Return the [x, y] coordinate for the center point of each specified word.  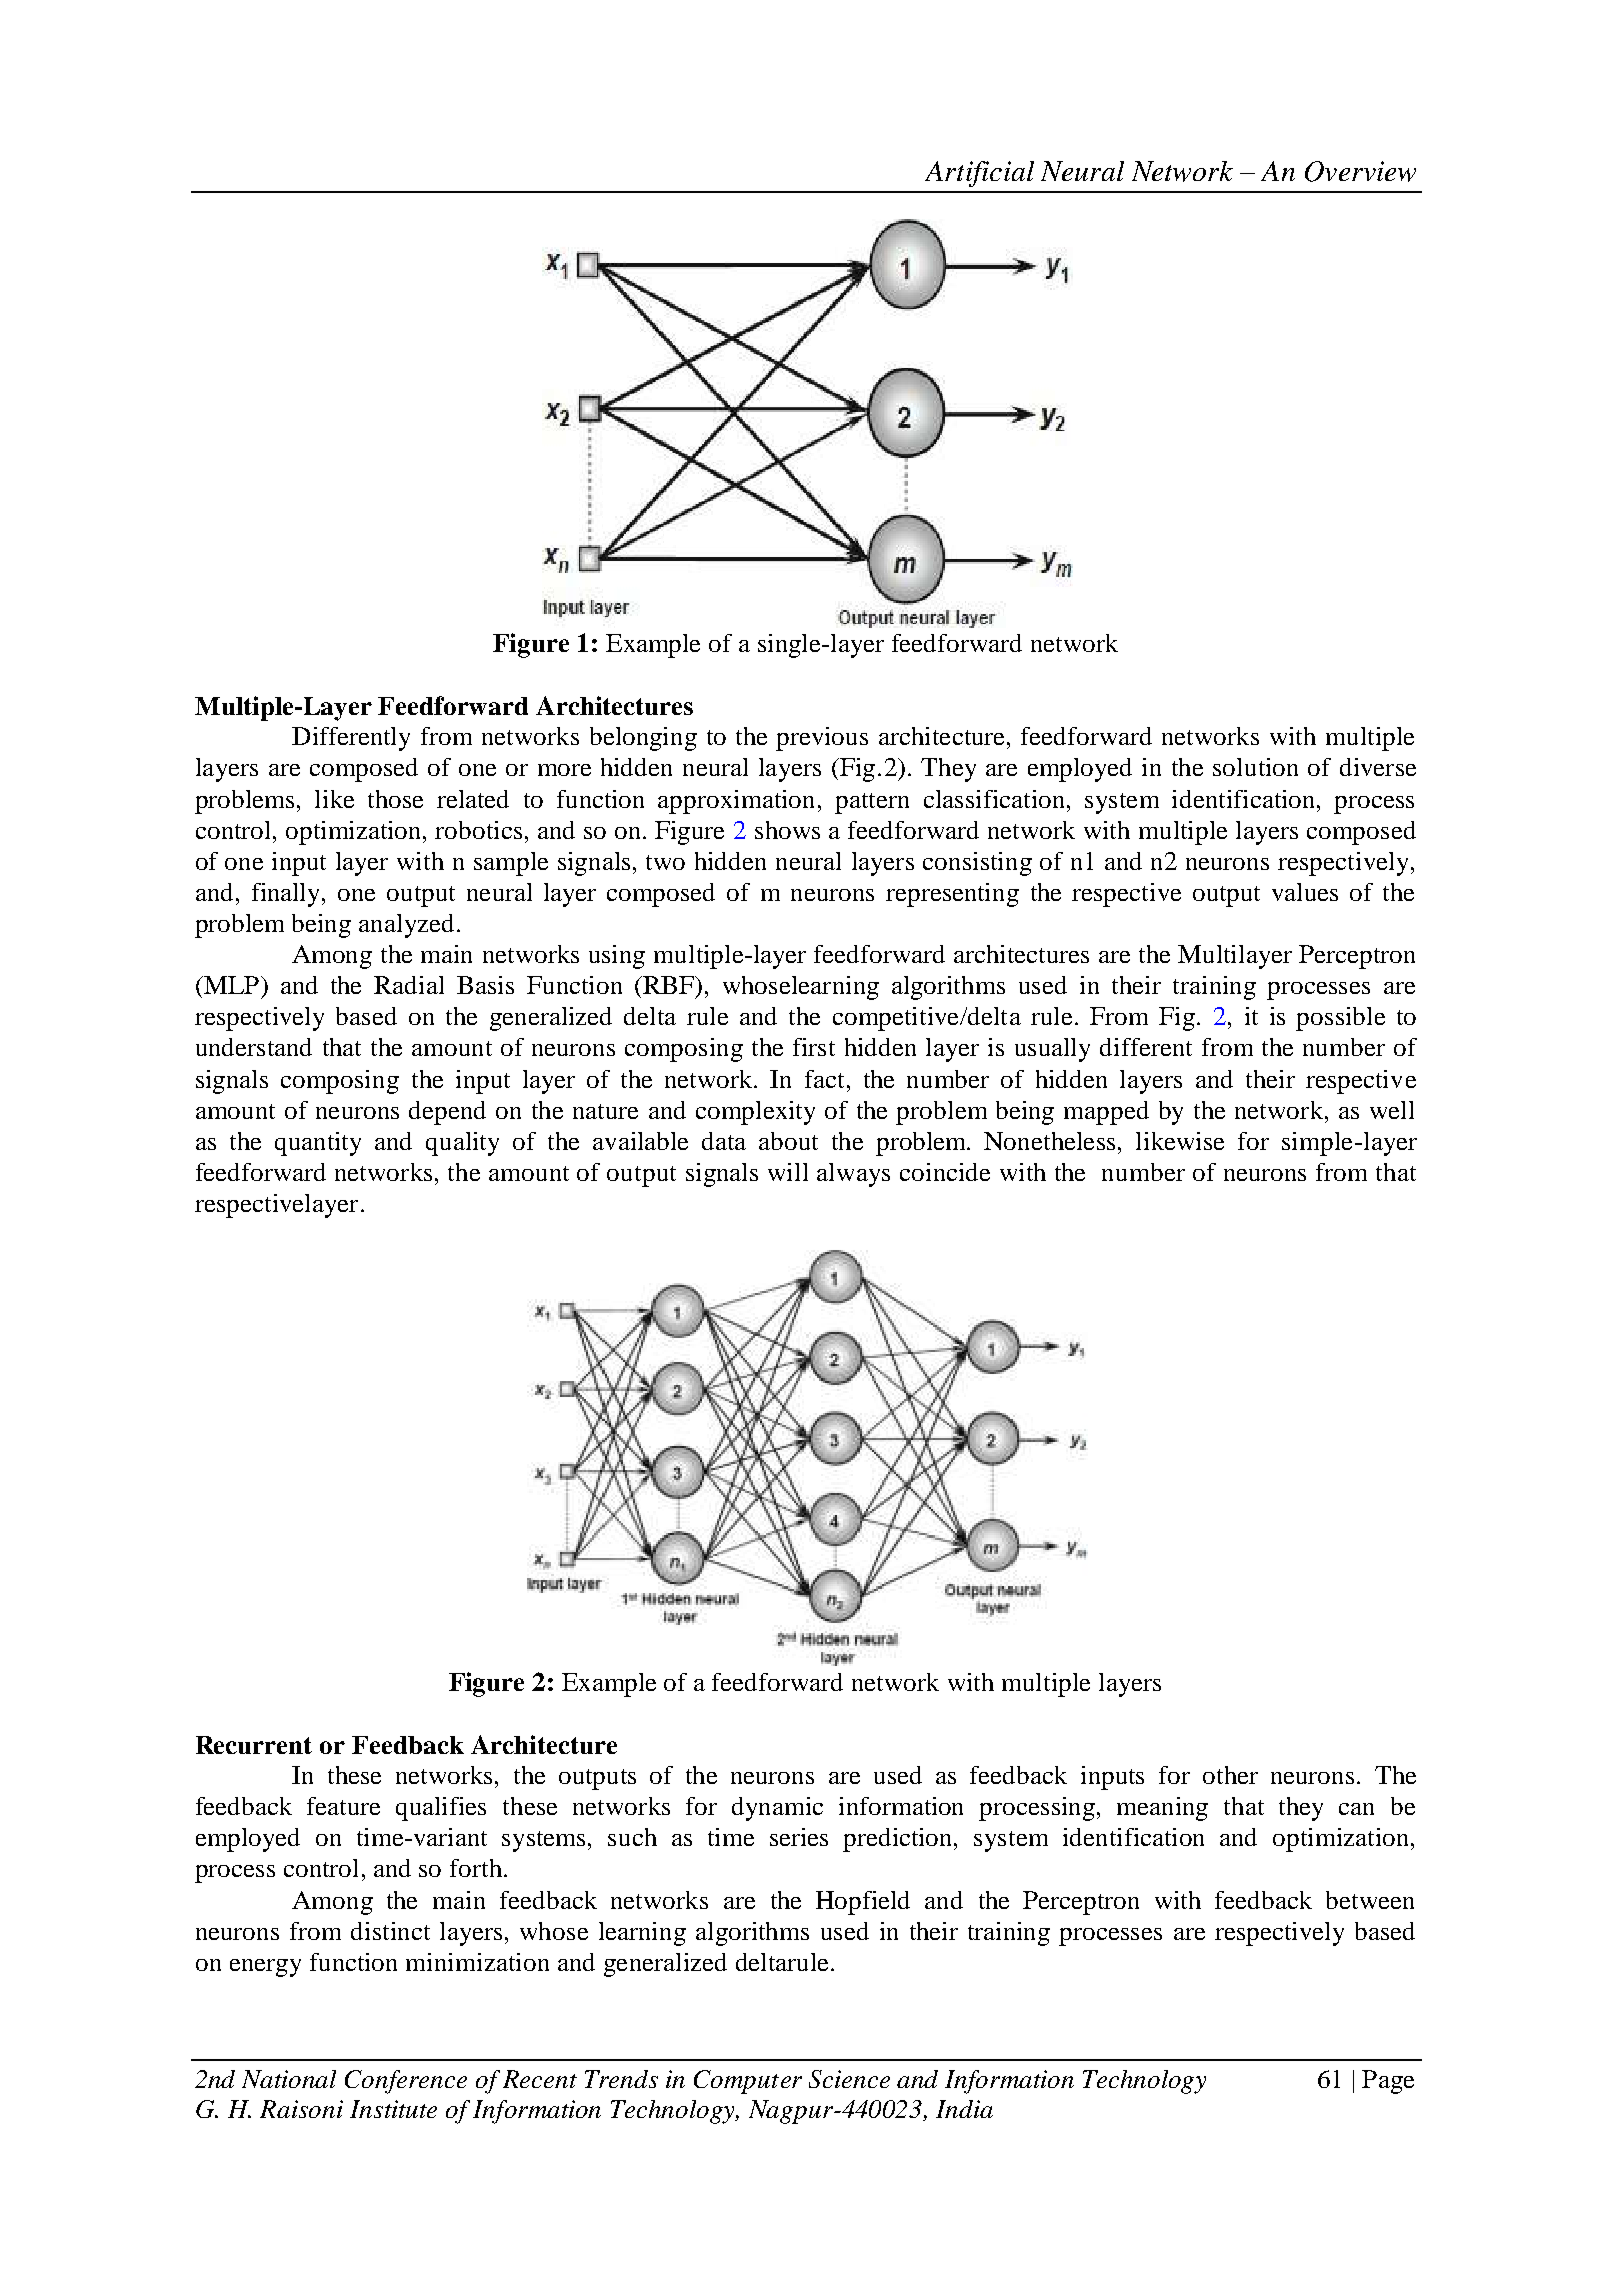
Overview [1360, 171]
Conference [406, 2082]
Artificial [979, 174]
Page [1388, 2082]
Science [849, 2079]
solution [1255, 767]
